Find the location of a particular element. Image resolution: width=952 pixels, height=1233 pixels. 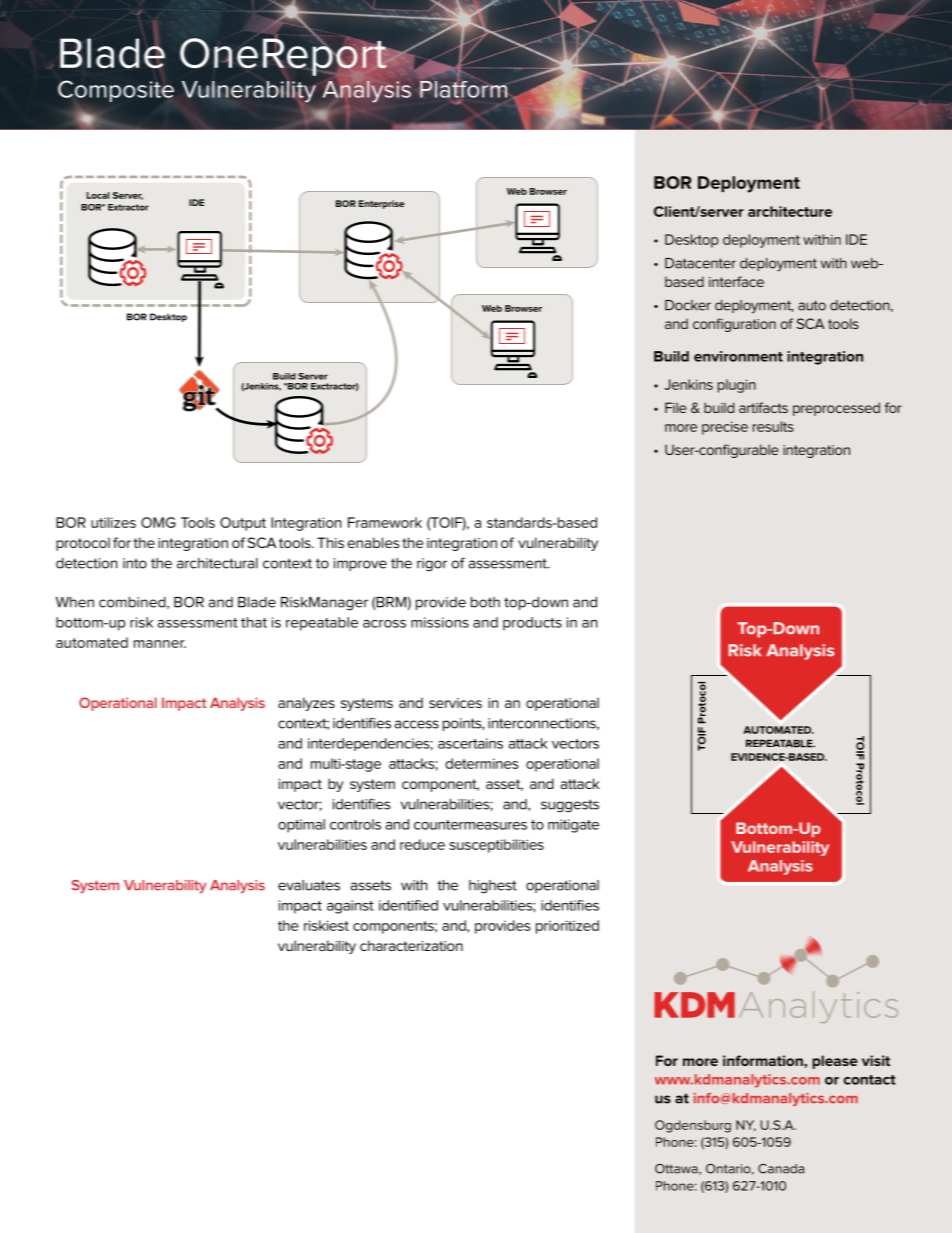

OMG is located at coordinates (158, 522).
